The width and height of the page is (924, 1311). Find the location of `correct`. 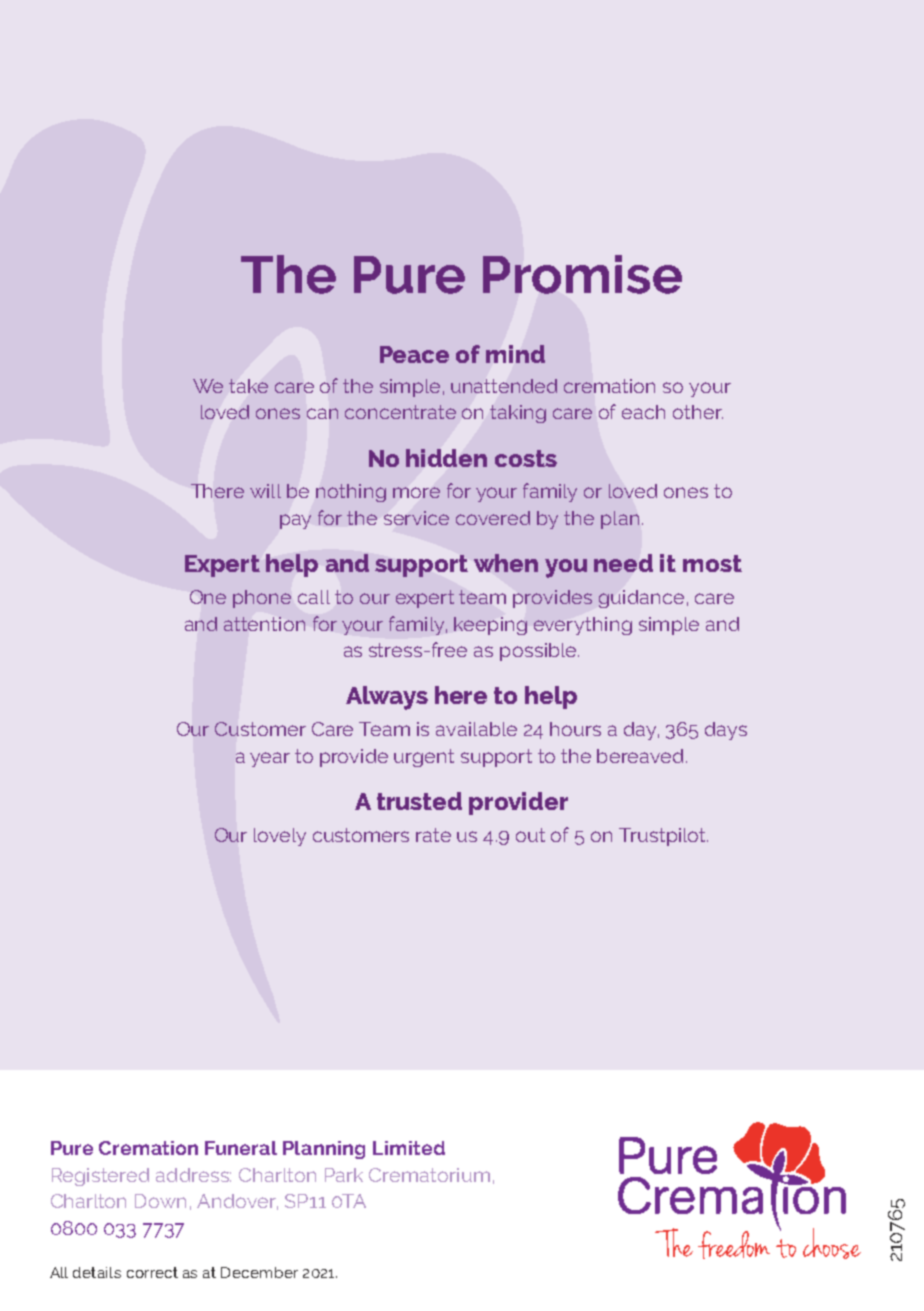

correct is located at coordinates (152, 1272).
